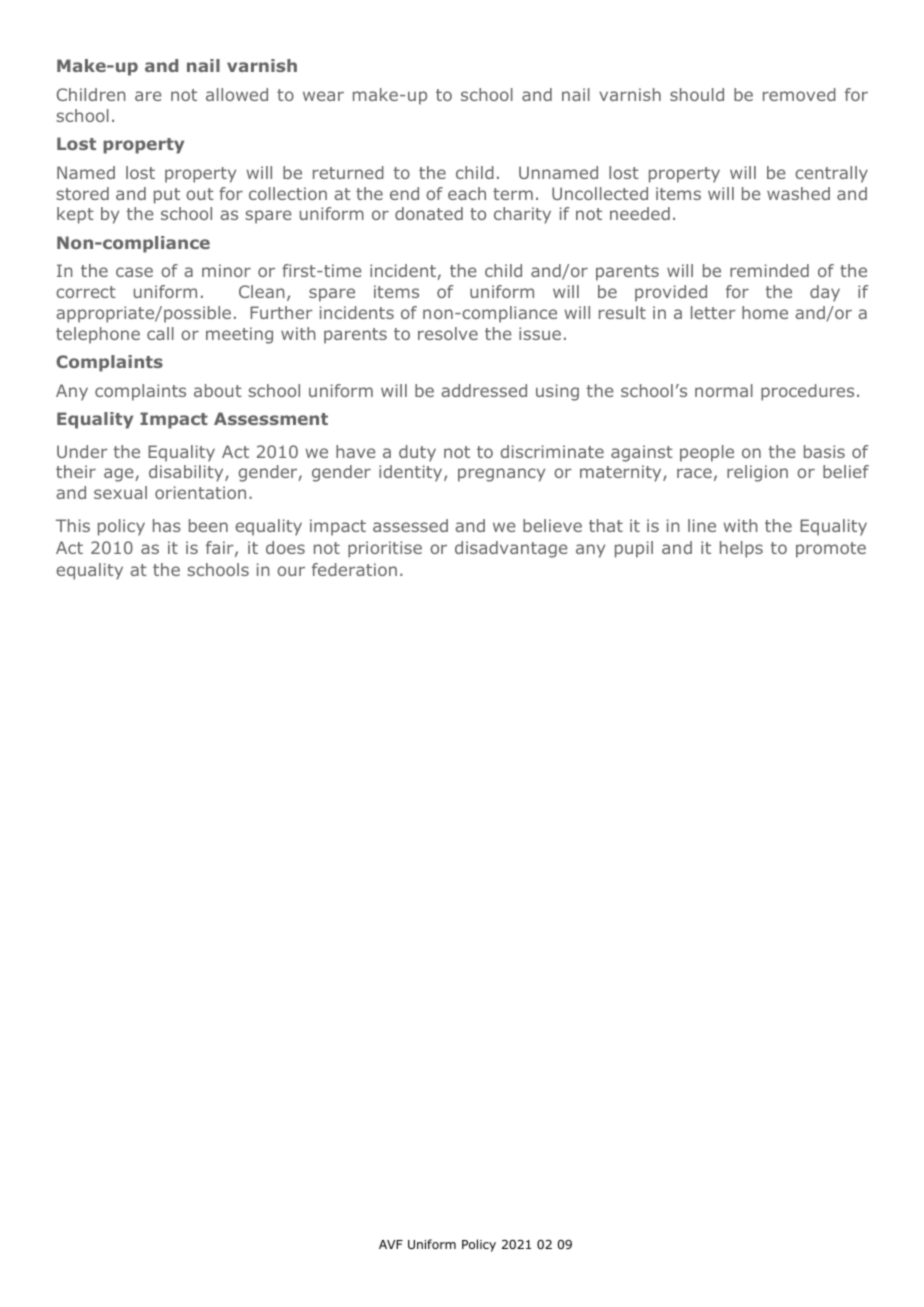 The image size is (924, 1307). Describe the element at coordinates (448, 333) in the screenshot. I see `resolve` at that location.
